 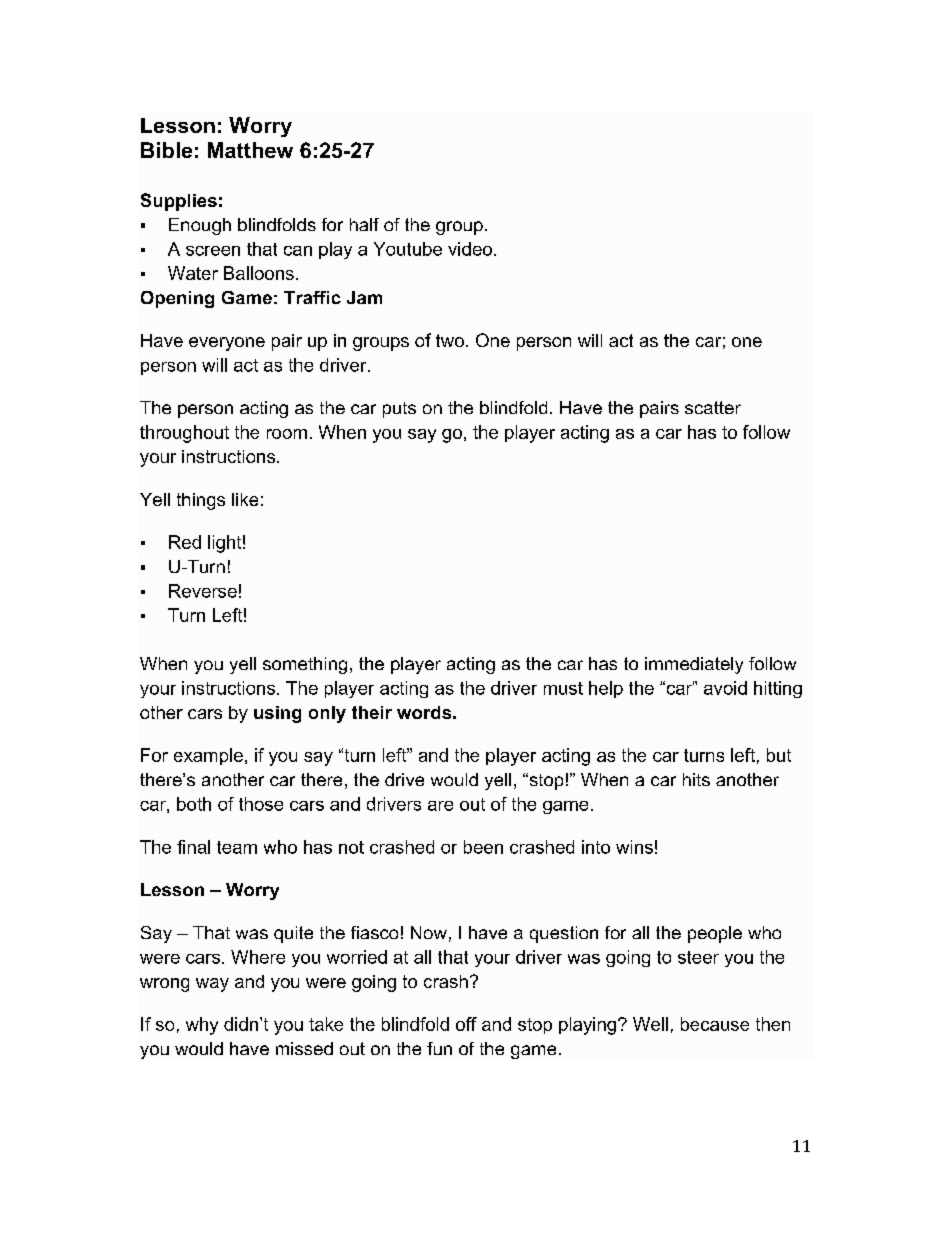 What do you see at coordinates (563, 688) in the page?
I see `must` at bounding box center [563, 688].
